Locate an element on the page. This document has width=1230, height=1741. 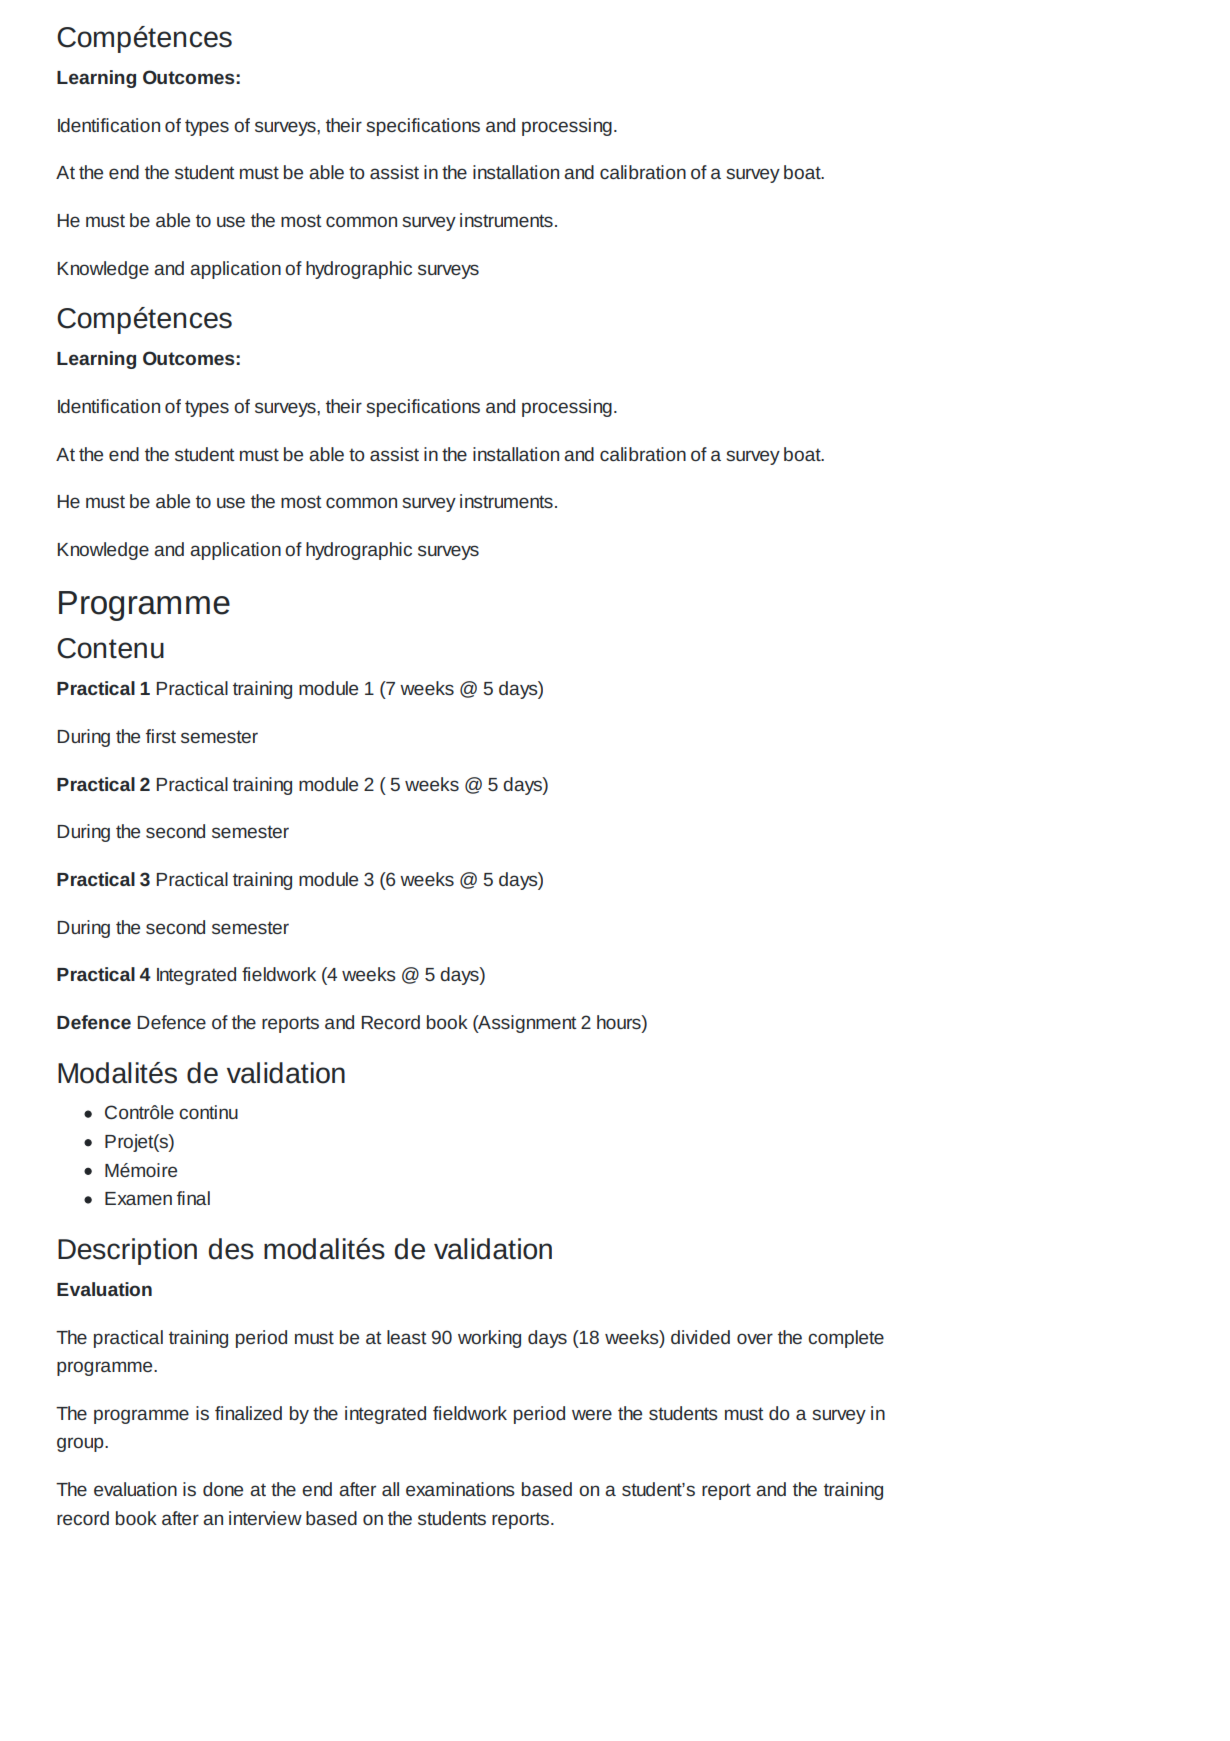
least is located at coordinates (407, 1337).
